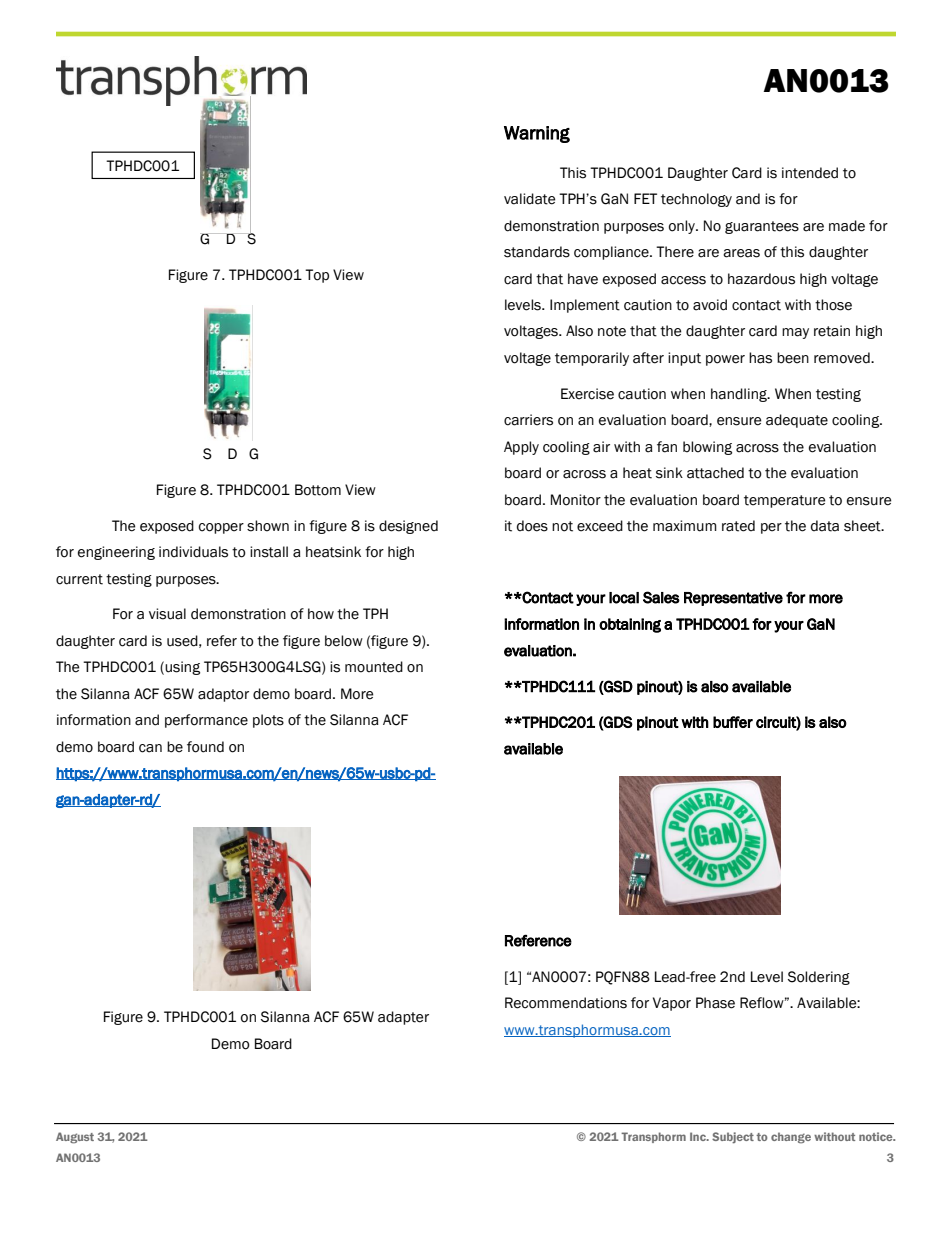  I want to click on August, so click(75, 1138).
